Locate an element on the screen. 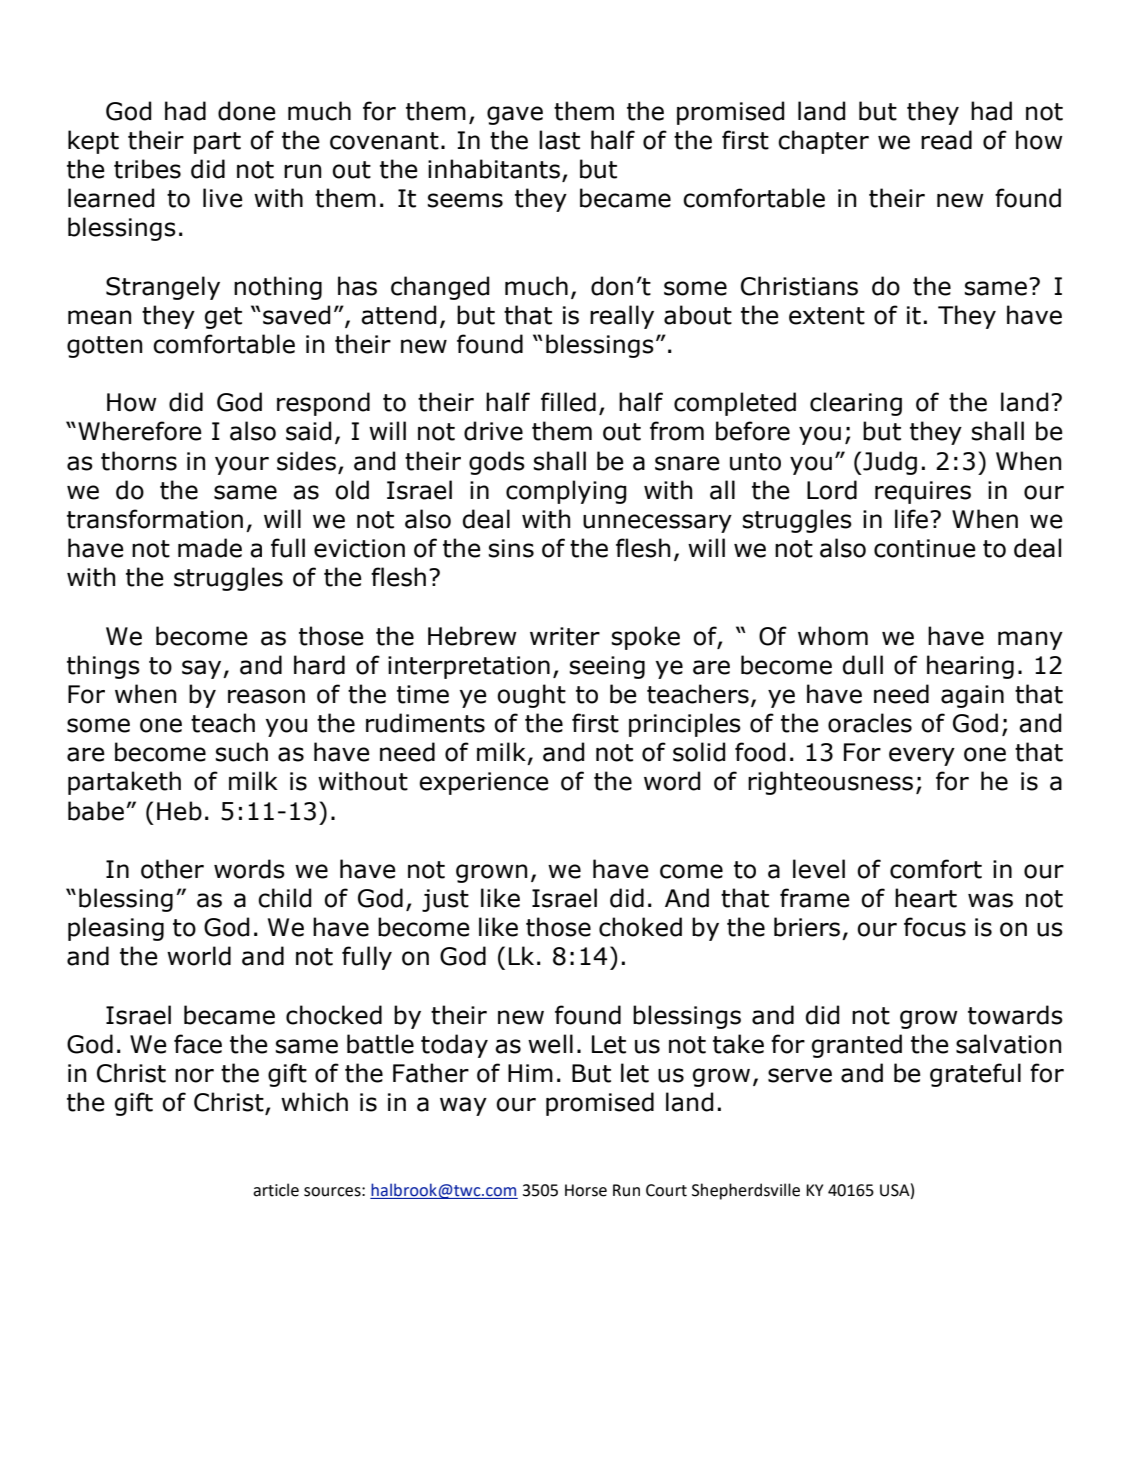 This screenshot has height=1462, width=1130. really is located at coordinates (622, 317).
